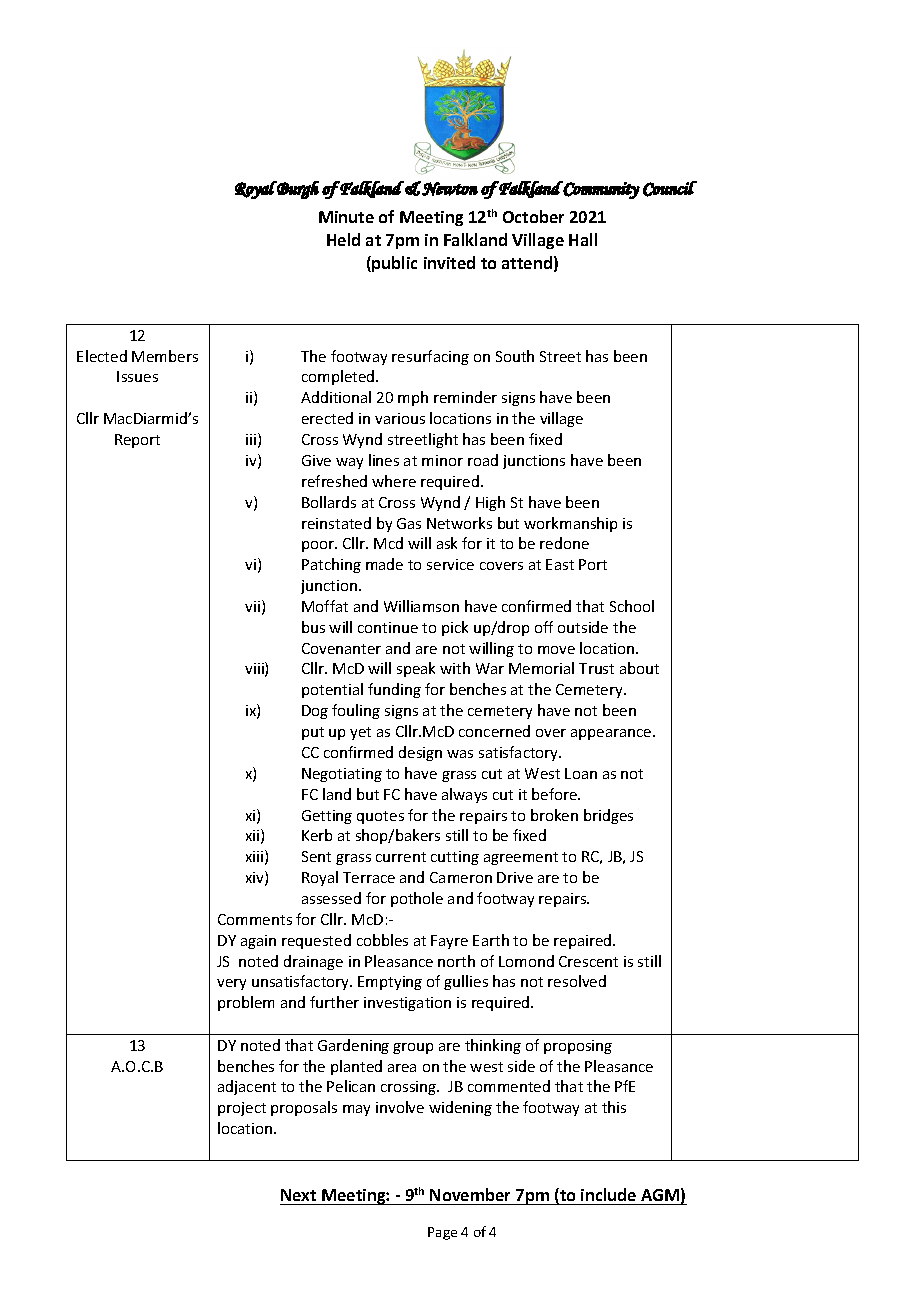  Describe the element at coordinates (583, 239) in the image. I see `Hall` at that location.
